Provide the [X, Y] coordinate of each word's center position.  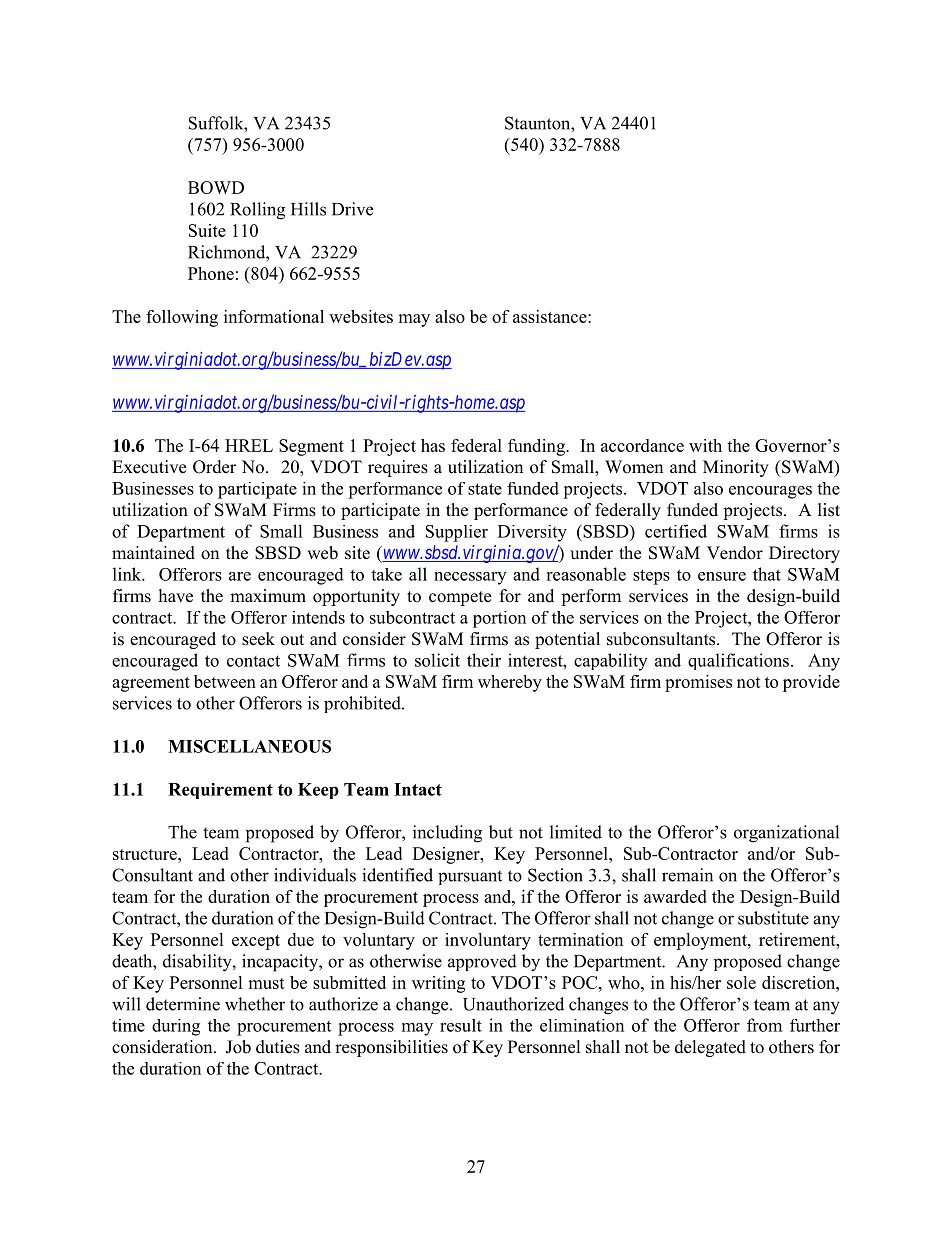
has [433, 445]
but [501, 832]
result [461, 1025]
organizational [786, 834]
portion [499, 619]
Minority [736, 468]
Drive [352, 209]
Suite [207, 230]
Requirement [220, 791]
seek [258, 639]
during [176, 1027]
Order [214, 467]
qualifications [738, 661]
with [705, 445]
